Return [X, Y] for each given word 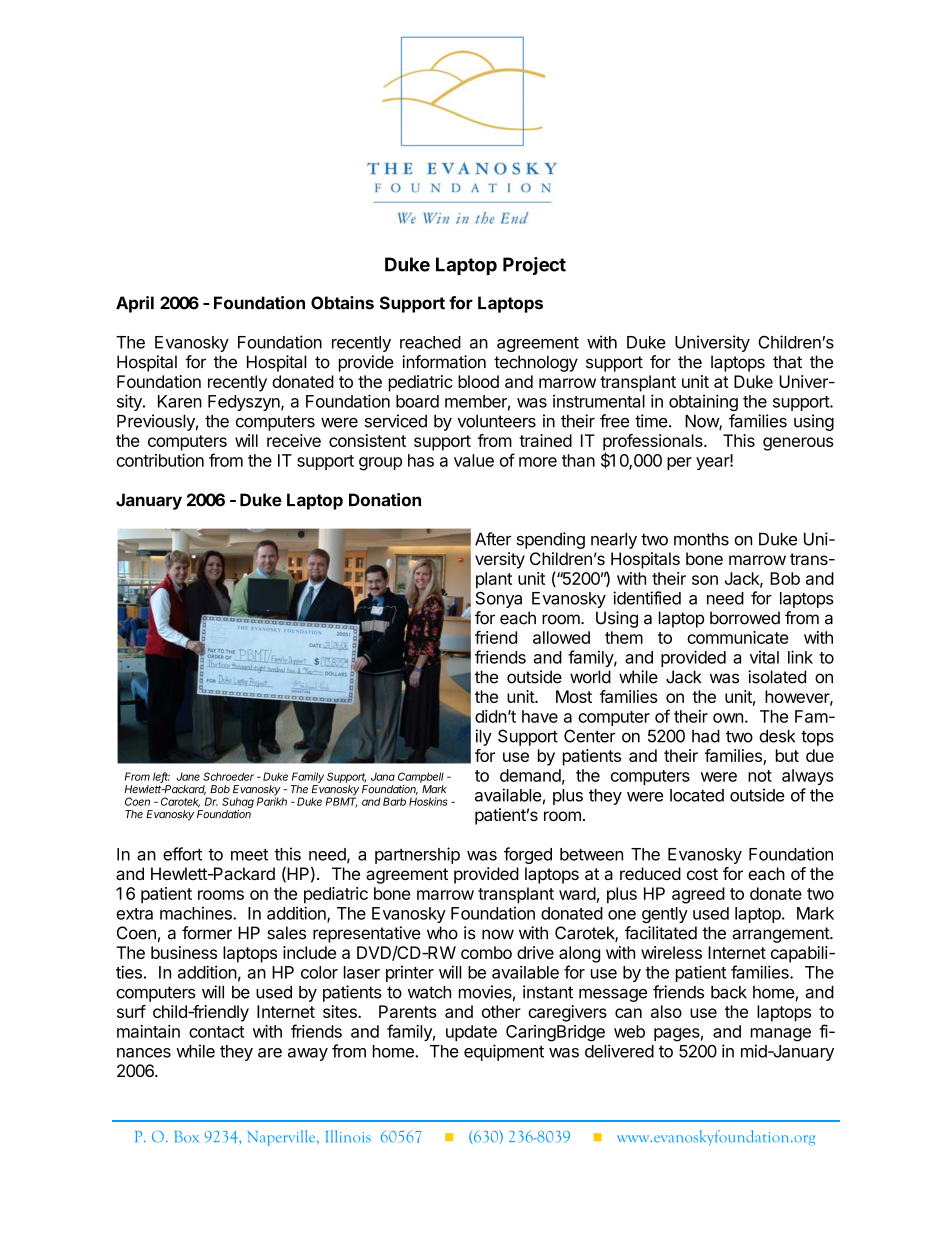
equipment [504, 1052]
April [135, 304]
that [787, 362]
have [540, 716]
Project [534, 266]
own [728, 718]
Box [187, 1136]
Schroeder [228, 776]
